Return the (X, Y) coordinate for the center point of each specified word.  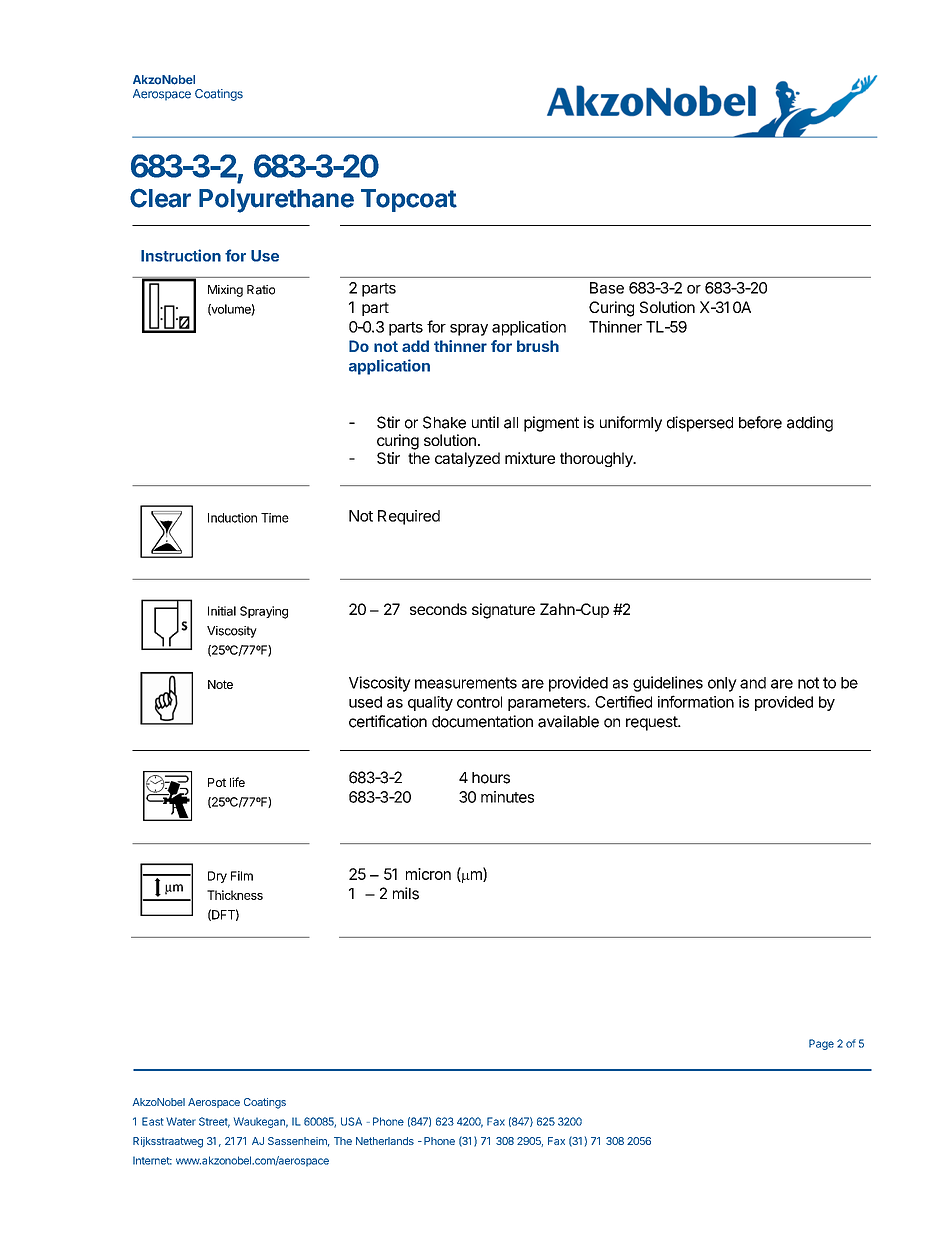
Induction (232, 518)
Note (220, 684)
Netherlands (385, 1141)
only (722, 684)
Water (181, 1121)
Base (607, 288)
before (760, 422)
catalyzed (467, 459)
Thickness (235, 895)
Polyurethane (276, 201)
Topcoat (409, 200)
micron (428, 874)
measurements (466, 683)
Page (821, 1044)
